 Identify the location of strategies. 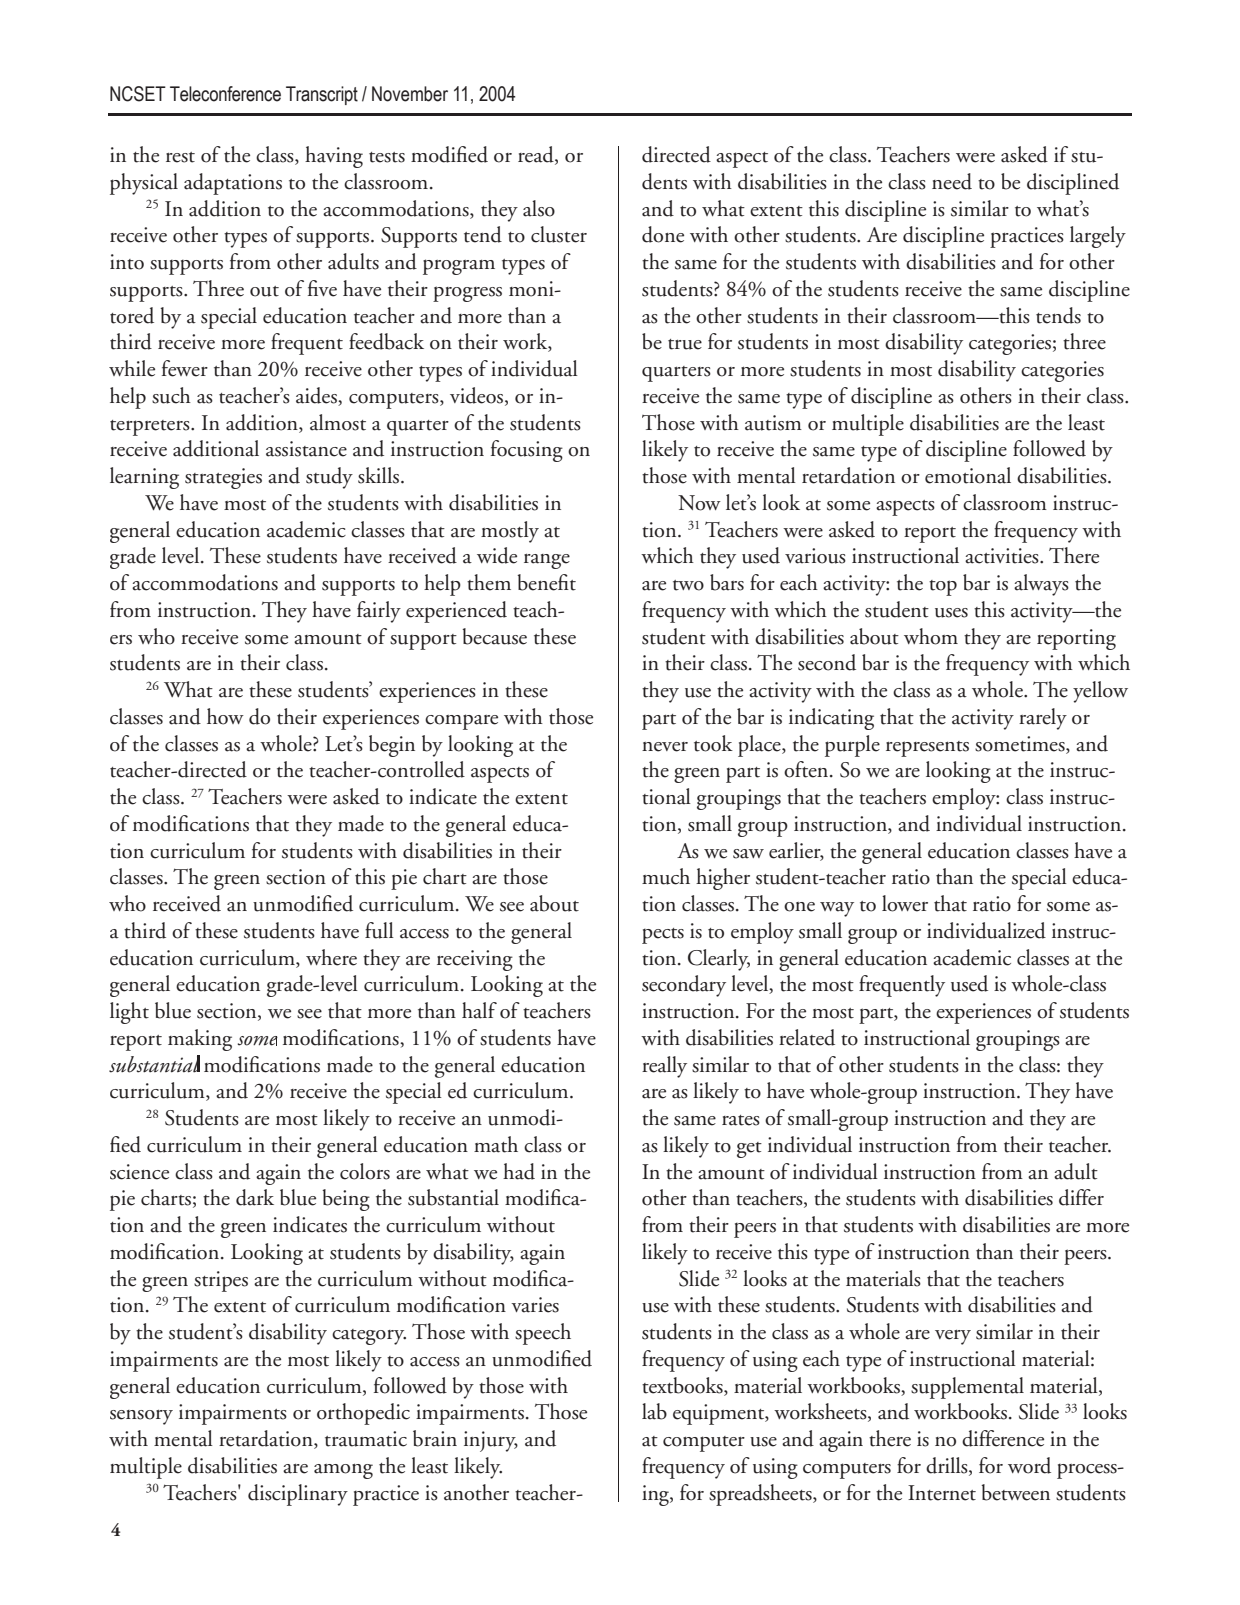
(223, 478).
